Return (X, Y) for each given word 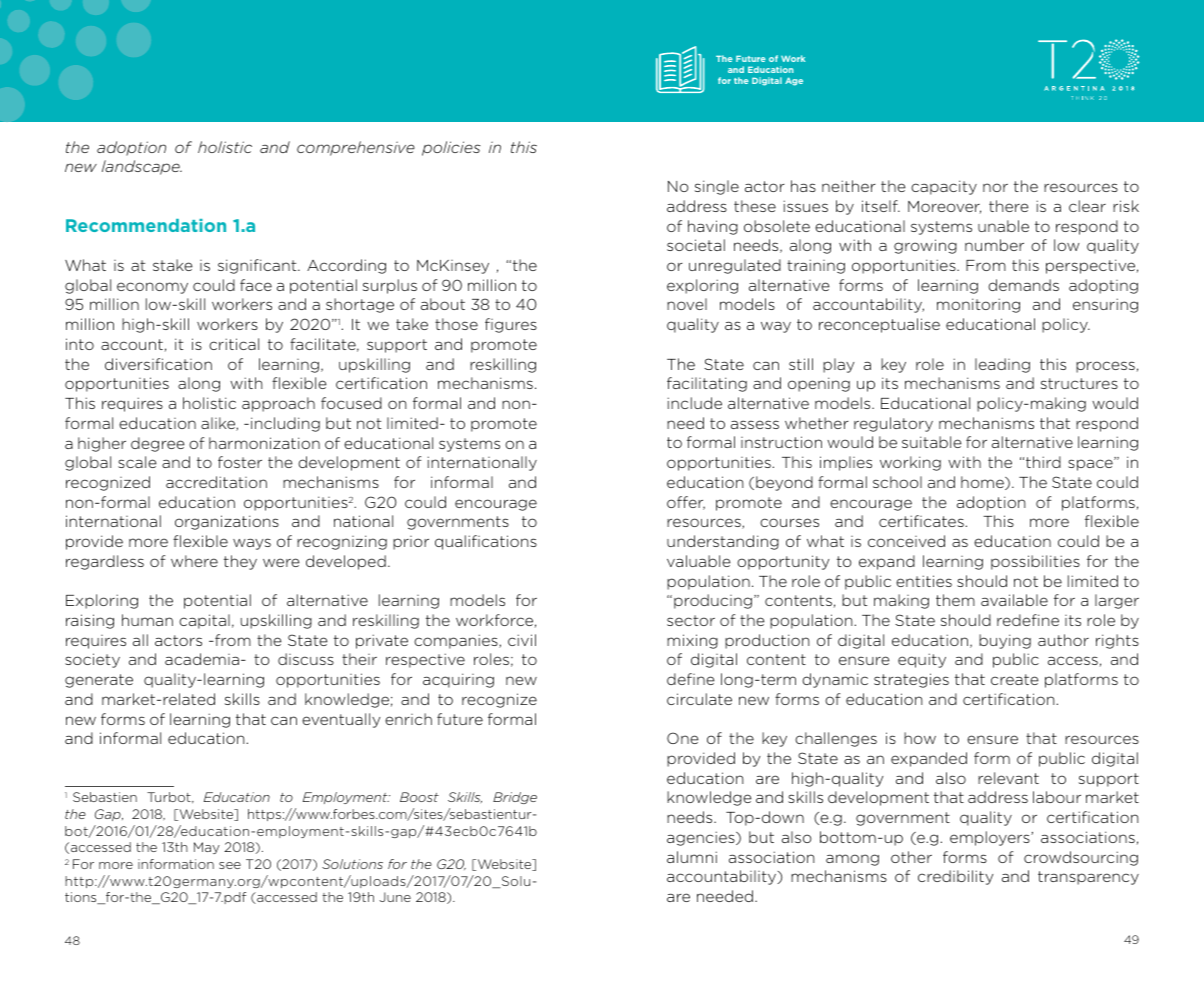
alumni (692, 857)
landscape (142, 167)
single (717, 187)
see (230, 865)
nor (995, 187)
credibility (955, 877)
